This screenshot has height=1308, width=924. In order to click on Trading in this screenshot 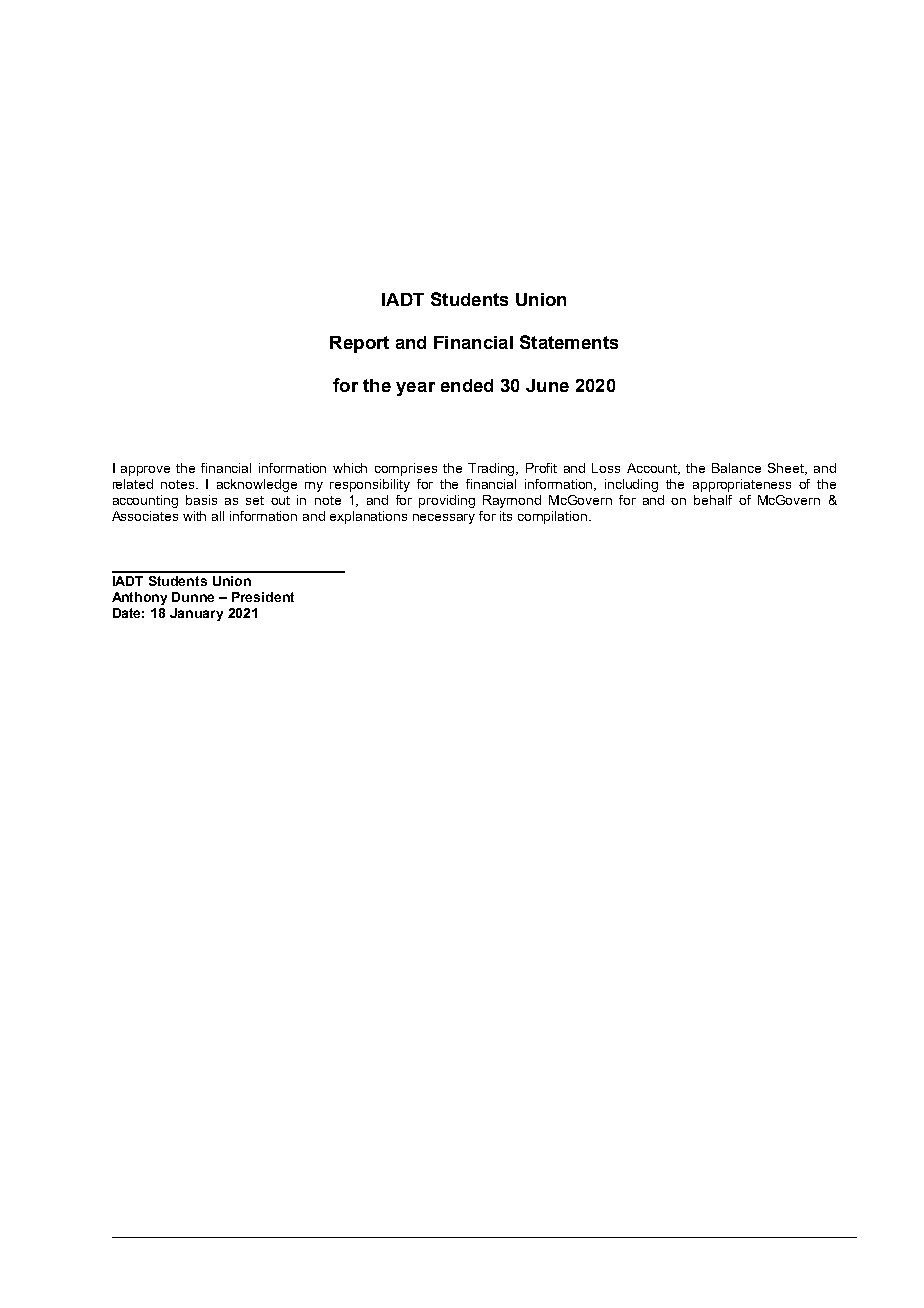, I will do `click(493, 469)`.
